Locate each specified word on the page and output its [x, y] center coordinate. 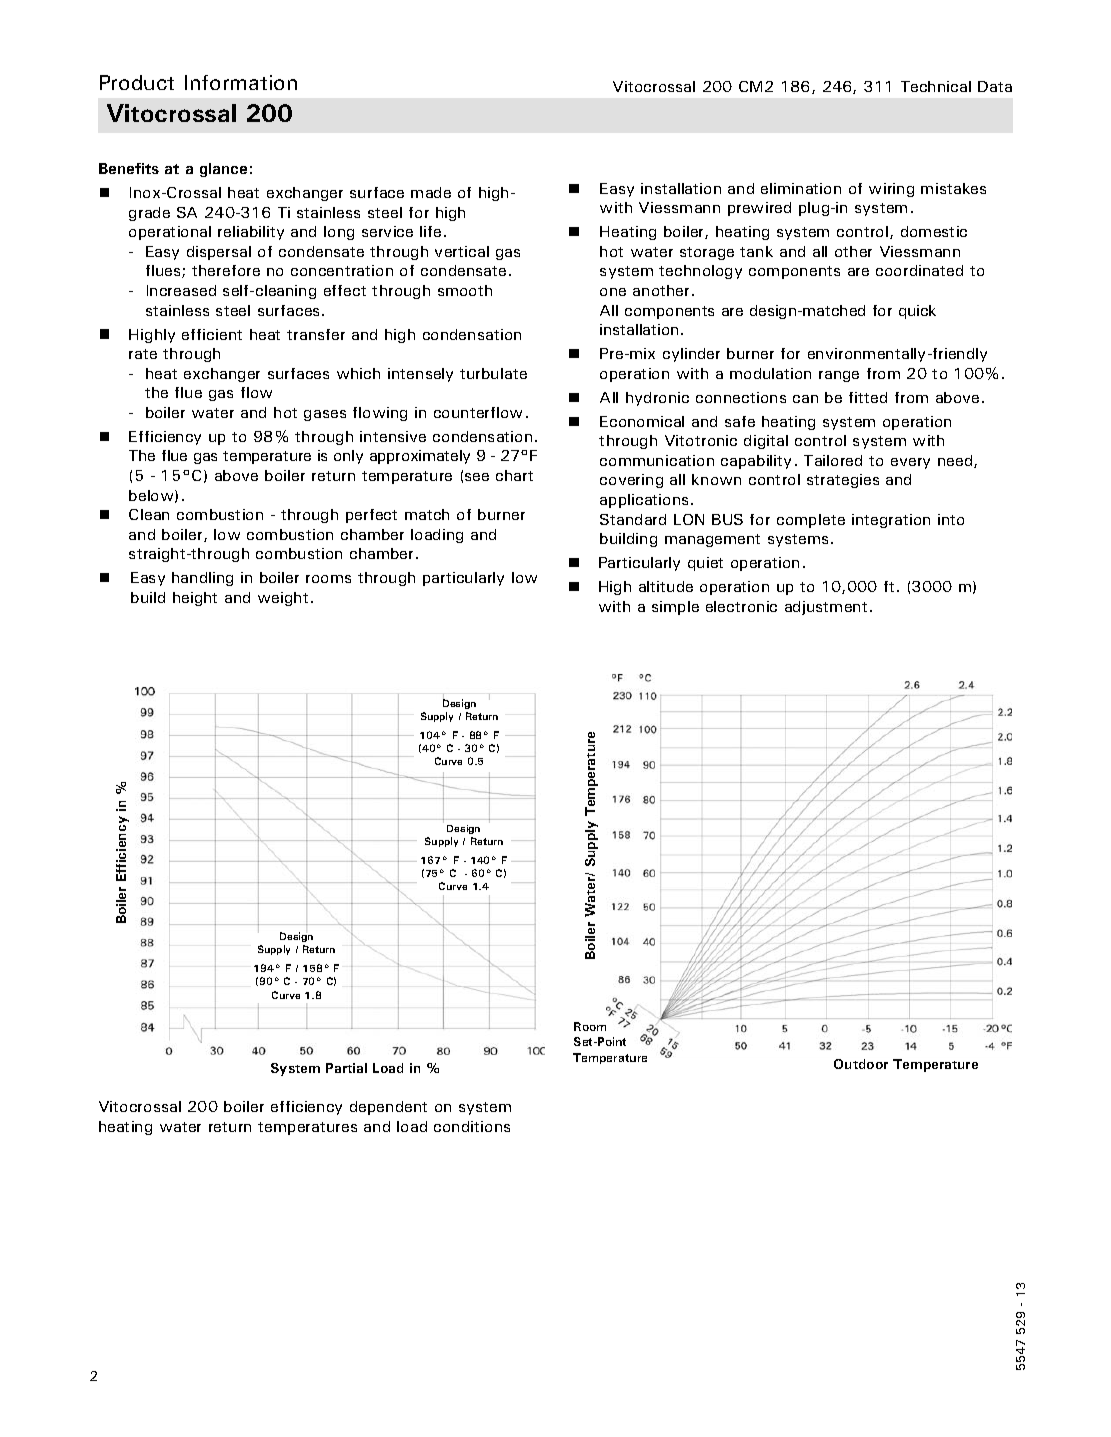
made [431, 192]
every [910, 463]
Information [241, 82]
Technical [936, 86]
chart [514, 475]
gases [325, 415]
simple [675, 608]
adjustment [826, 608]
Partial [346, 1068]
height [195, 599]
